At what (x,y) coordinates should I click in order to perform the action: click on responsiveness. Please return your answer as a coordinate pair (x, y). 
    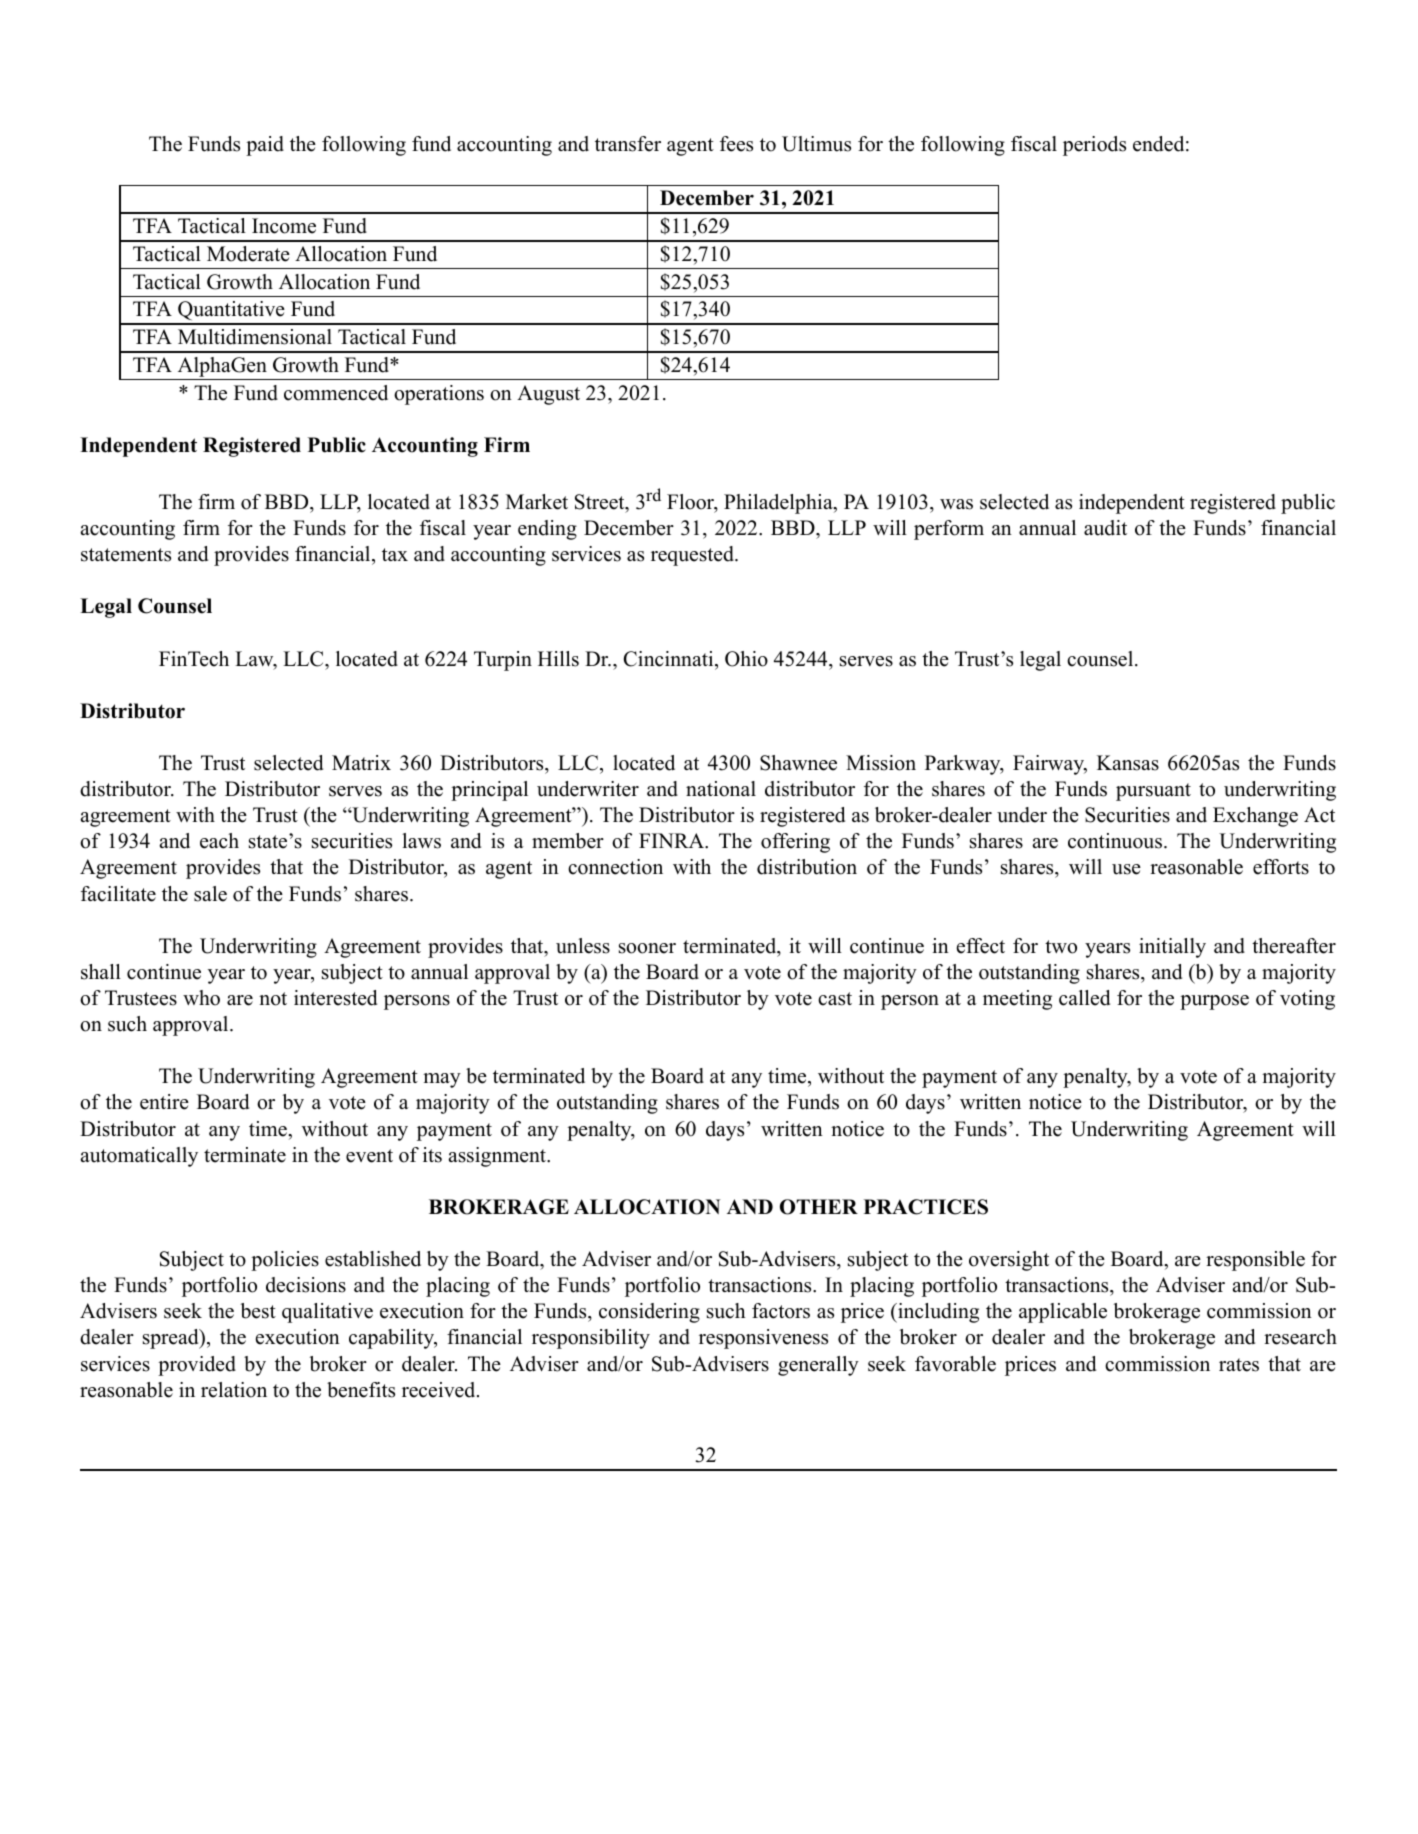
    Looking at the image, I should click on (763, 1339).
